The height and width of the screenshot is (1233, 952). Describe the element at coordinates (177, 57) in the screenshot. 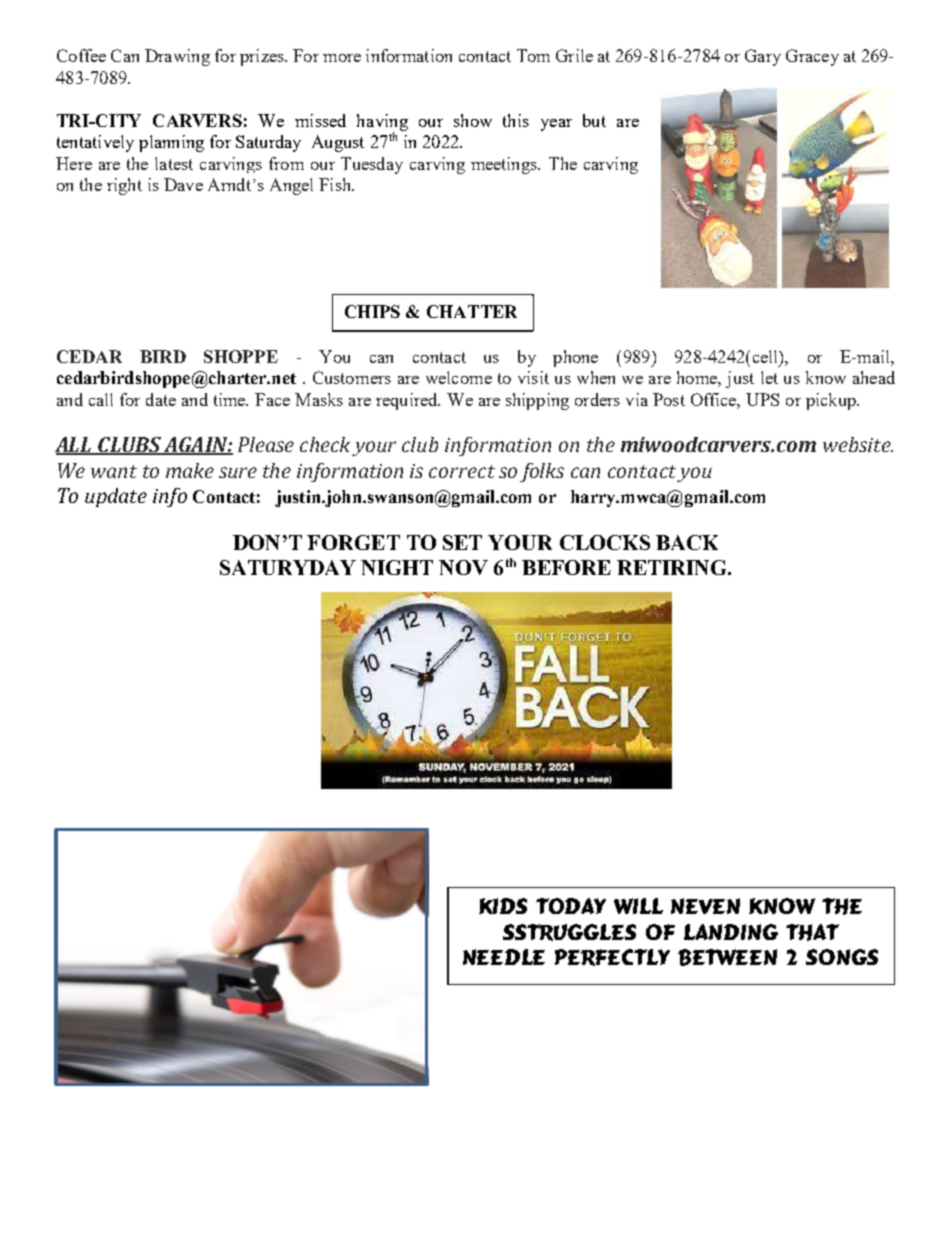

I see `Drawing` at that location.
